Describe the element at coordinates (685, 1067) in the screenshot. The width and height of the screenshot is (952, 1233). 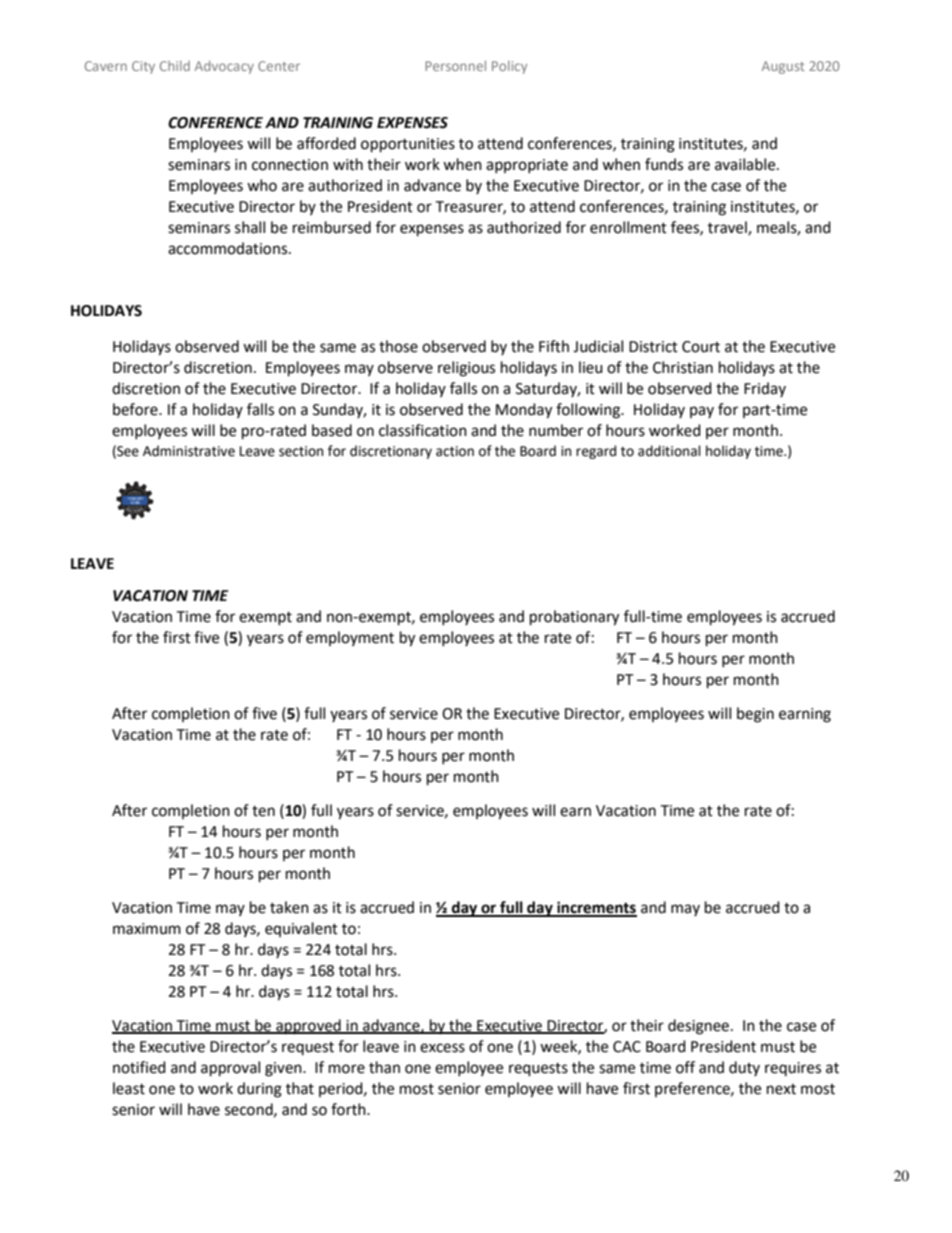
I see `off` at that location.
